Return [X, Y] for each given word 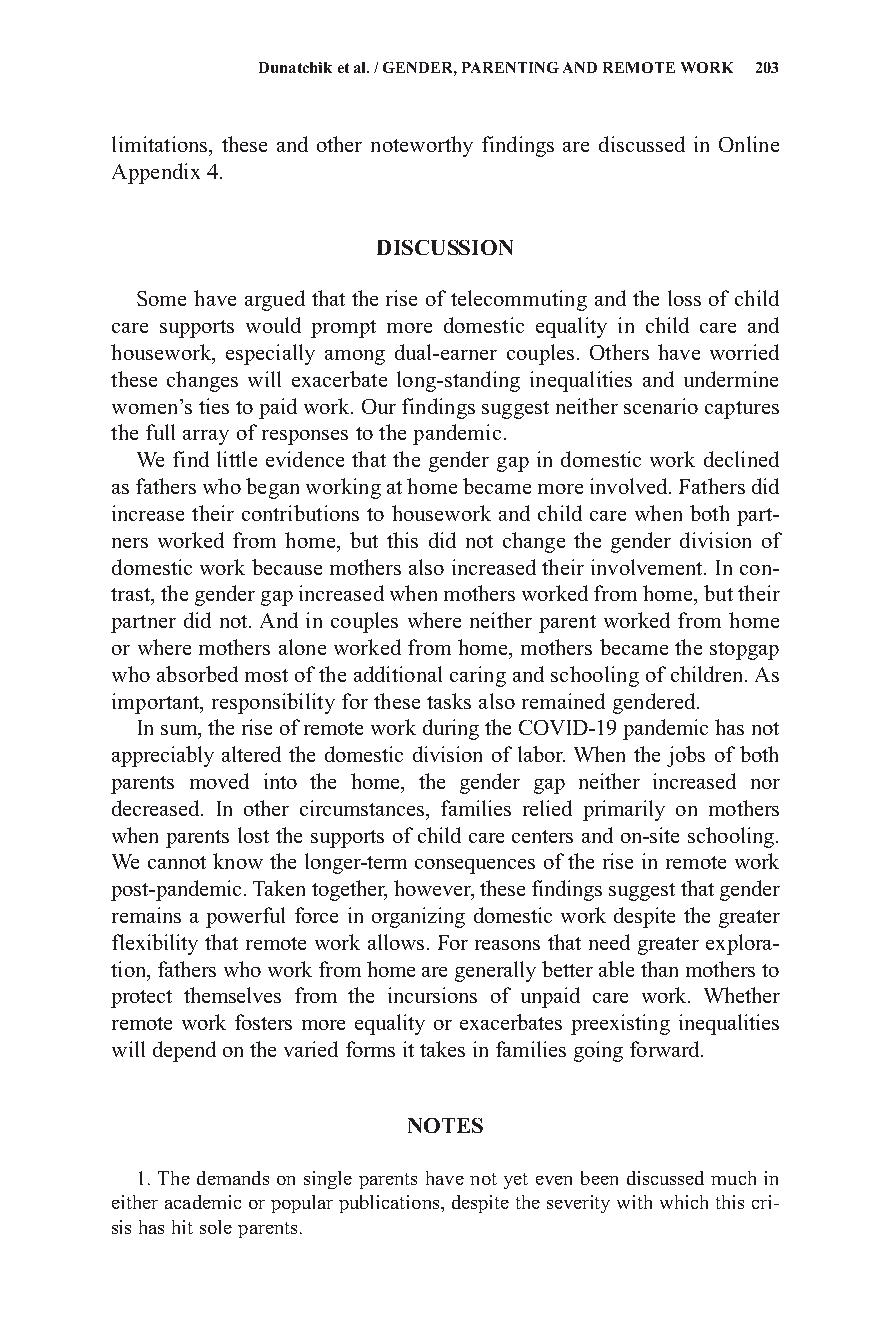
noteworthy [422, 146]
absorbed [197, 674]
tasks [449, 701]
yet [516, 1181]
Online [749, 144]
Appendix [156, 173]
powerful [245, 917]
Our [379, 406]
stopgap [744, 651]
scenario [661, 406]
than [659, 969]
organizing [418, 917]
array [206, 437]
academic [203, 1202]
